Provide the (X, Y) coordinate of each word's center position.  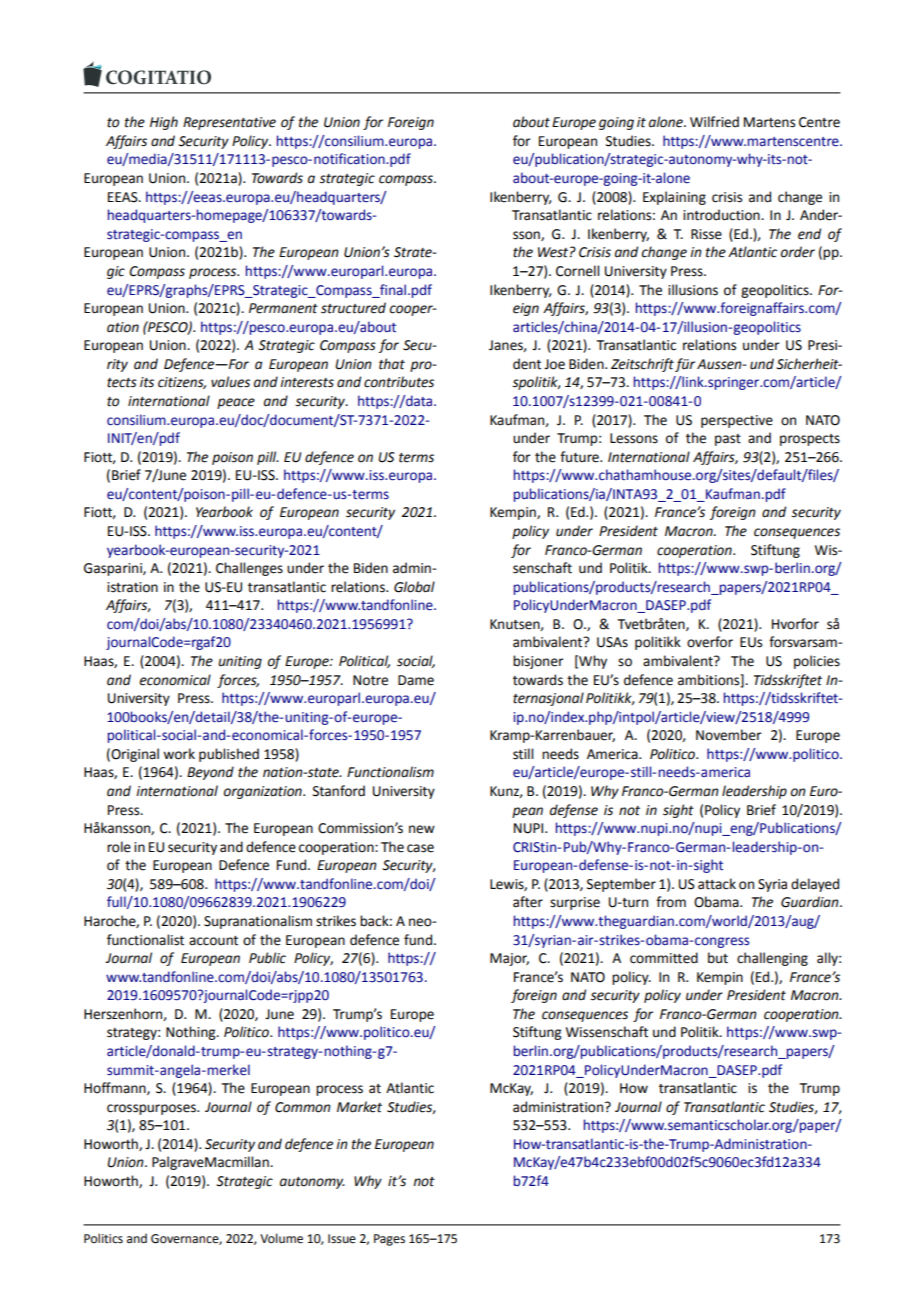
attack (717, 884)
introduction (722, 215)
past (728, 440)
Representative (229, 123)
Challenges (249, 569)
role (119, 847)
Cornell (577, 271)
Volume (281, 1238)
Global (414, 587)
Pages (389, 1240)
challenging (772, 959)
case (420, 848)
